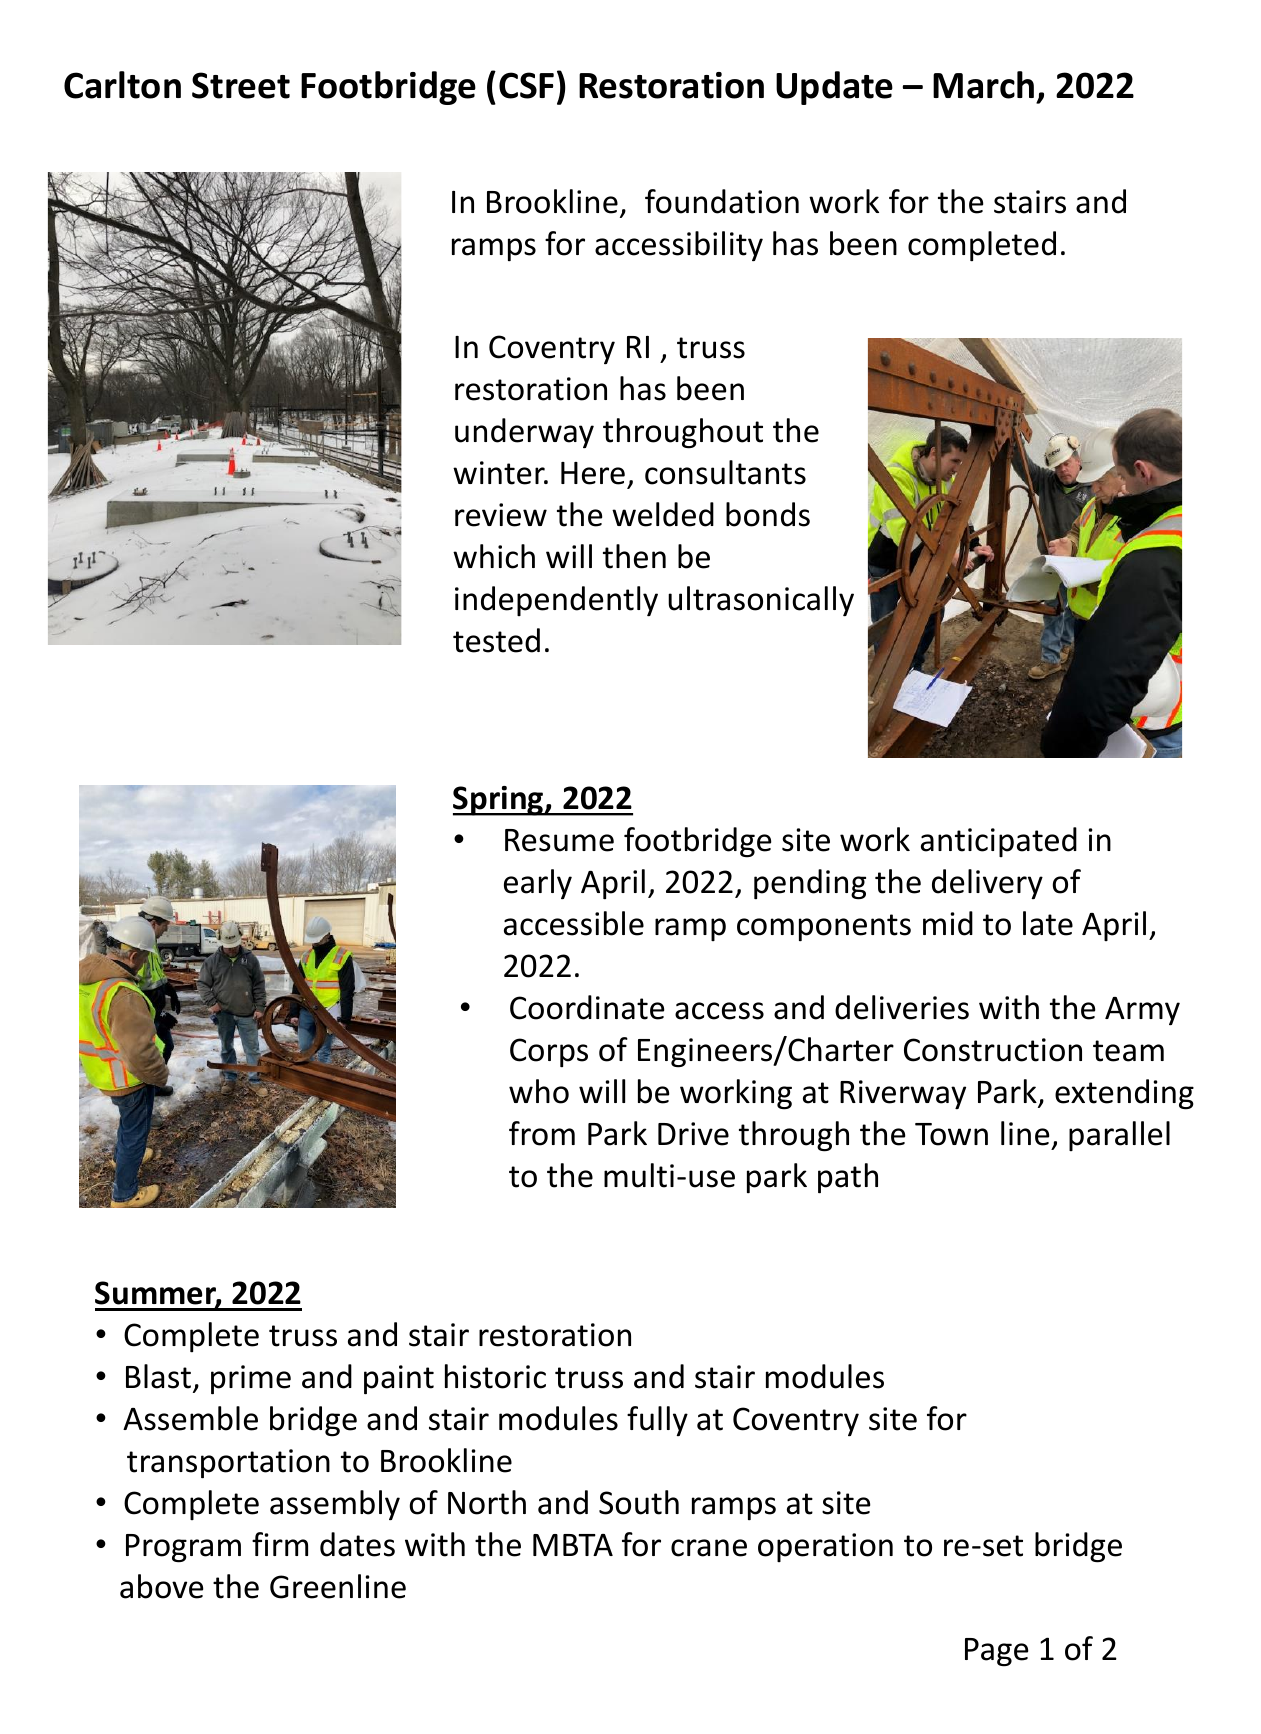 The image size is (1261, 1734). I want to click on Street, so click(241, 85).
